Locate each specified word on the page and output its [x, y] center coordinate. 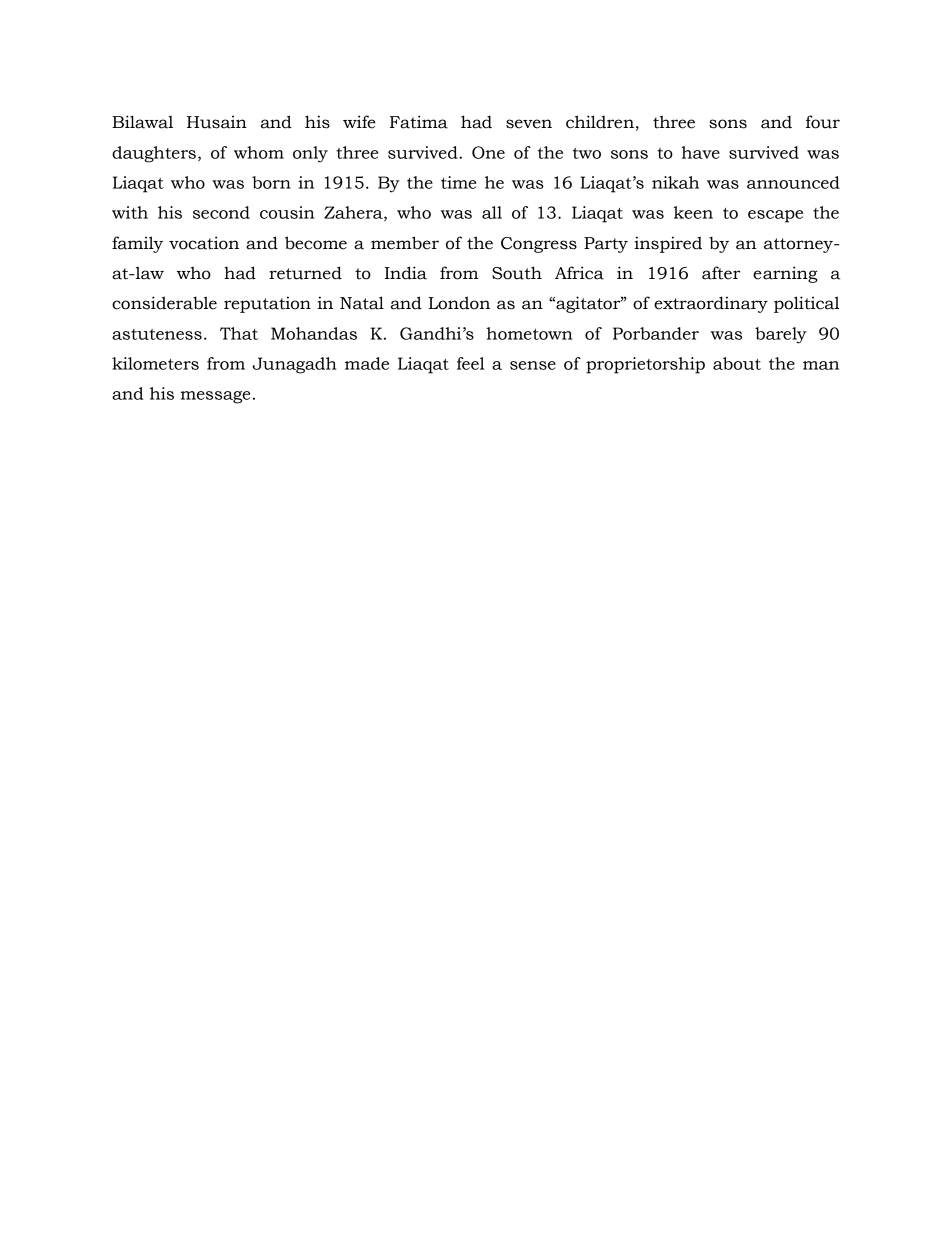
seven [529, 124]
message [215, 397]
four [823, 122]
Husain [217, 122]
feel [470, 363]
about [737, 363]
